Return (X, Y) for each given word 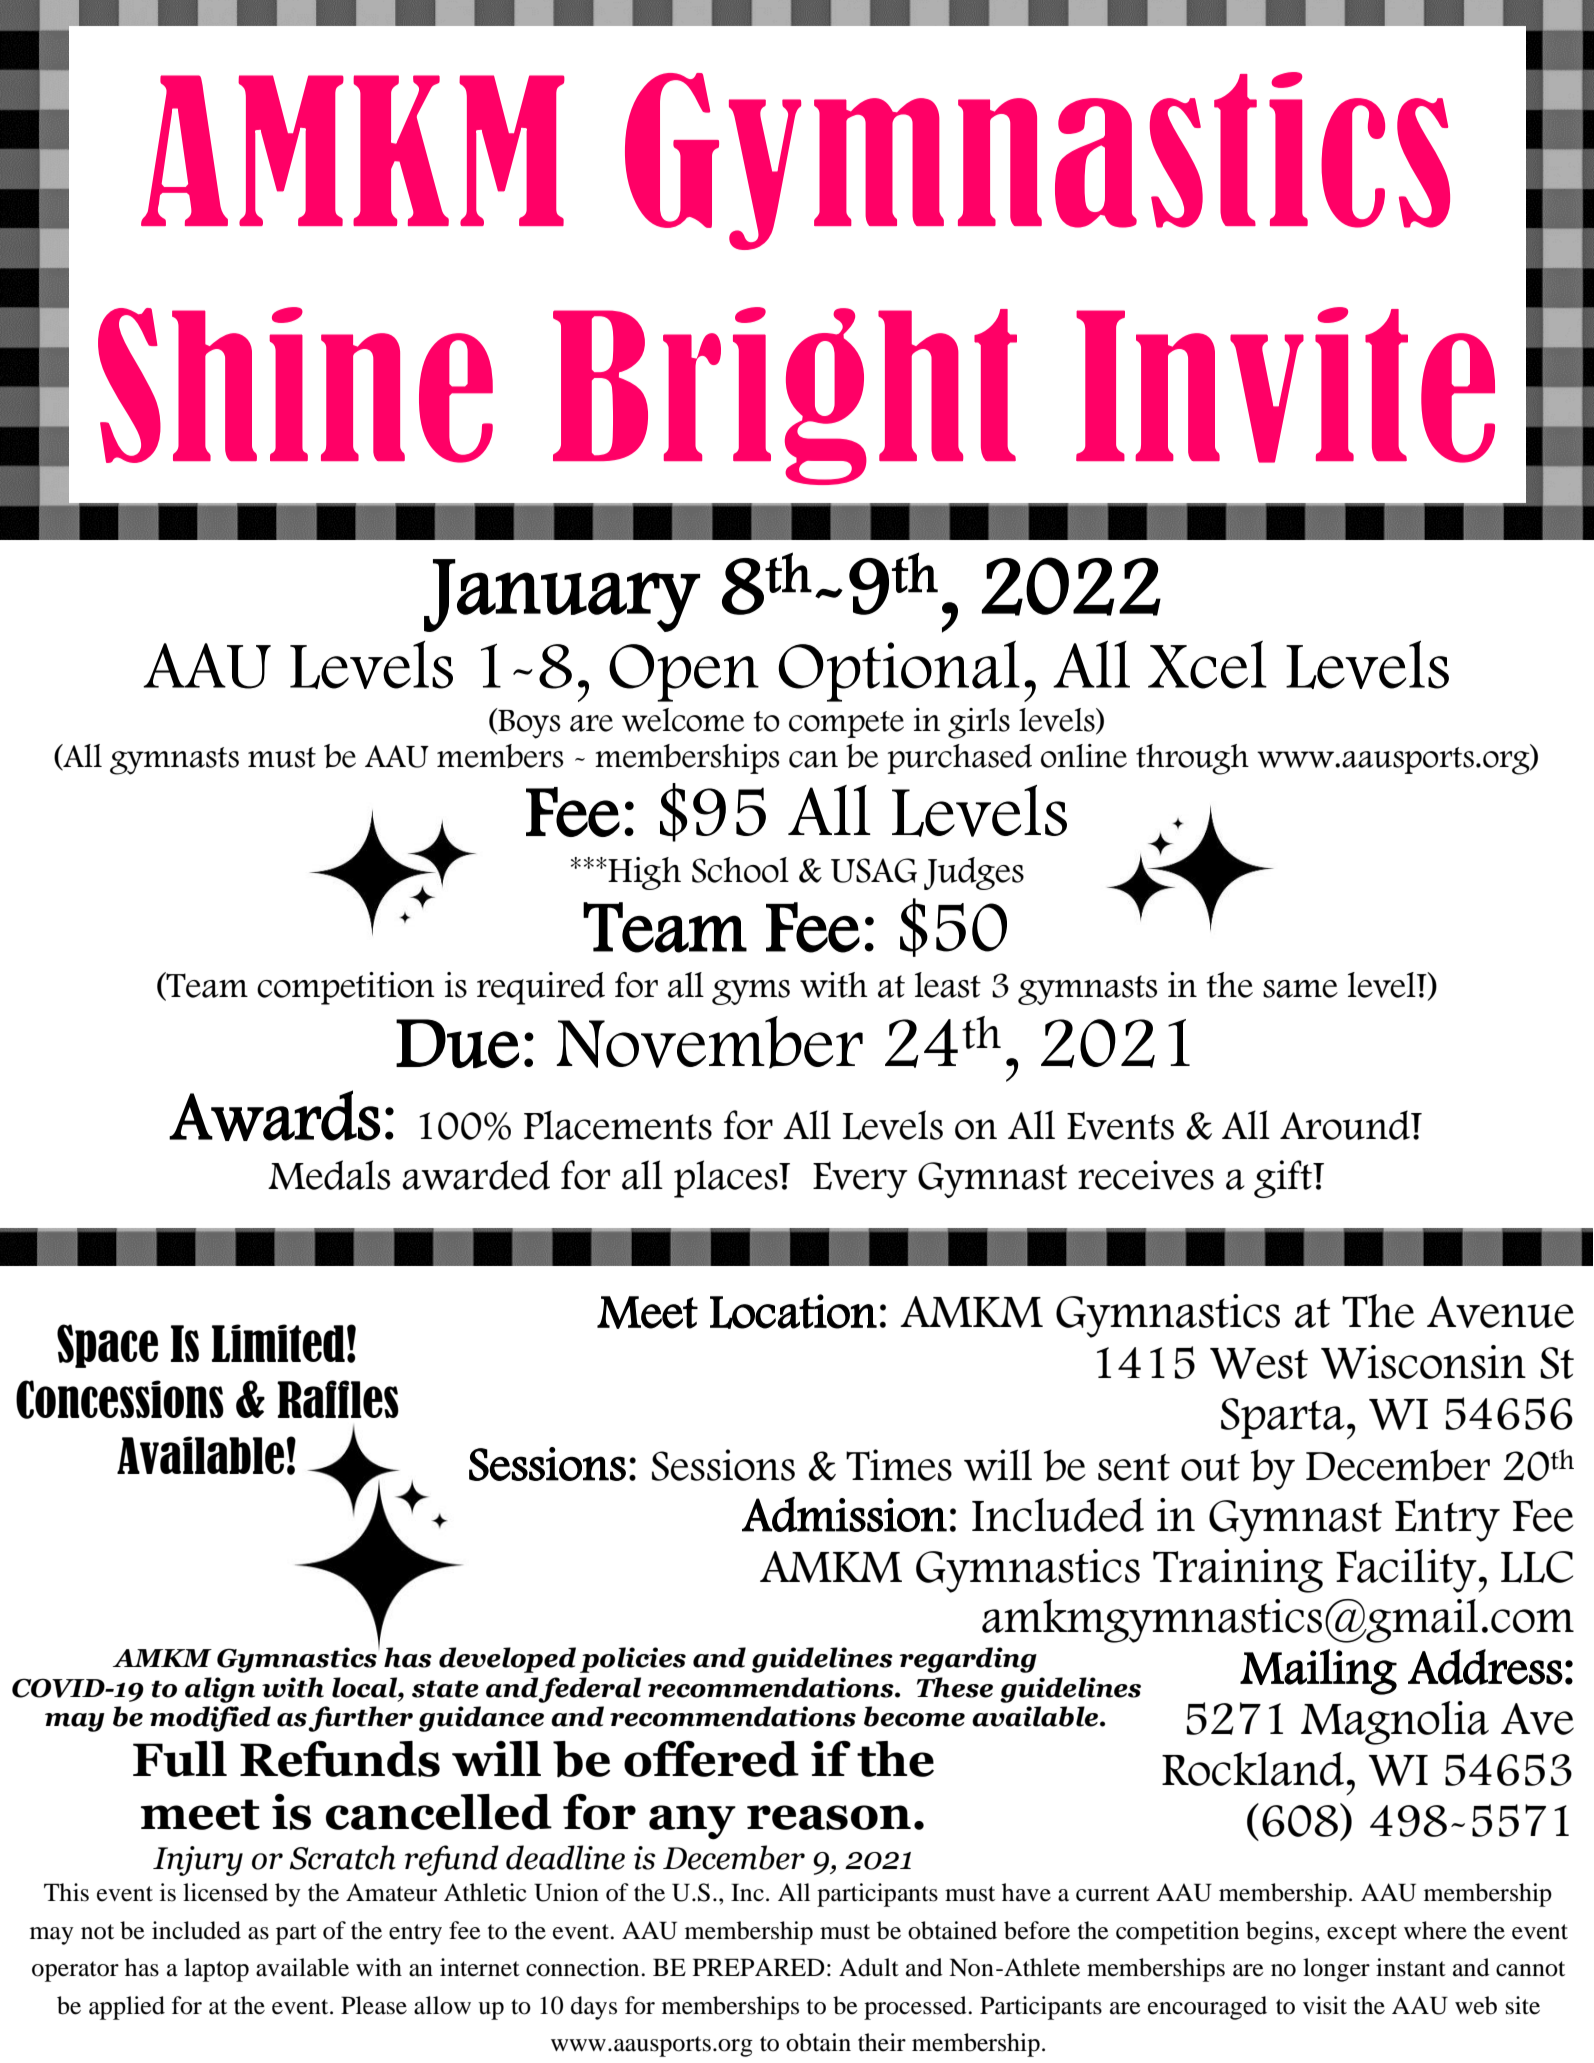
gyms (751, 992)
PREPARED (759, 1967)
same (1300, 989)
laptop (216, 1970)
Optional (899, 671)
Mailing (1318, 1672)
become (914, 1716)
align (220, 1690)
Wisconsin (1423, 1362)
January (562, 595)
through (1192, 759)
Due (457, 1044)
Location (793, 1311)
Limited (278, 1343)
